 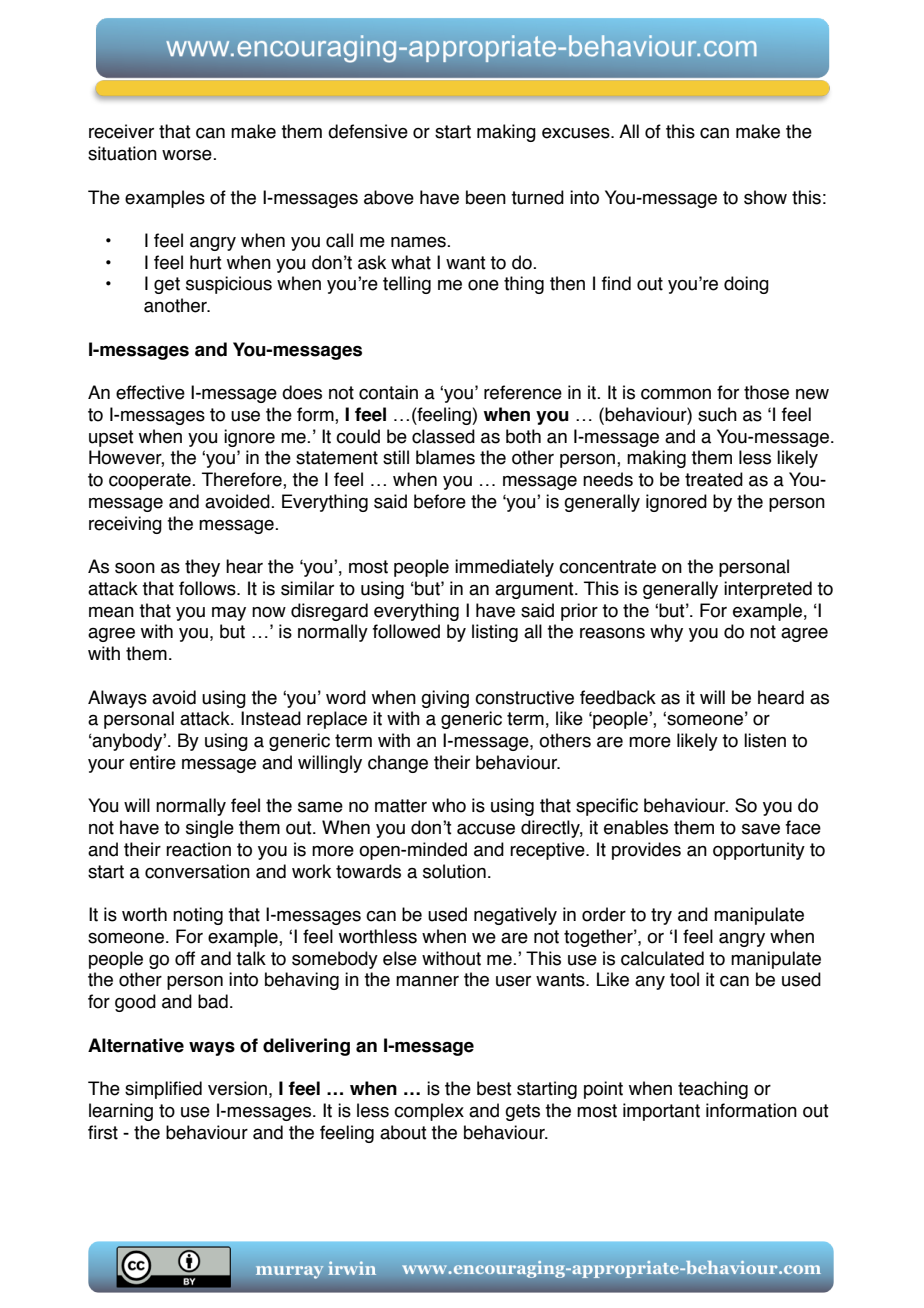 What do you see at coordinates (486, 197) in the document?
I see `been` at bounding box center [486, 197].
